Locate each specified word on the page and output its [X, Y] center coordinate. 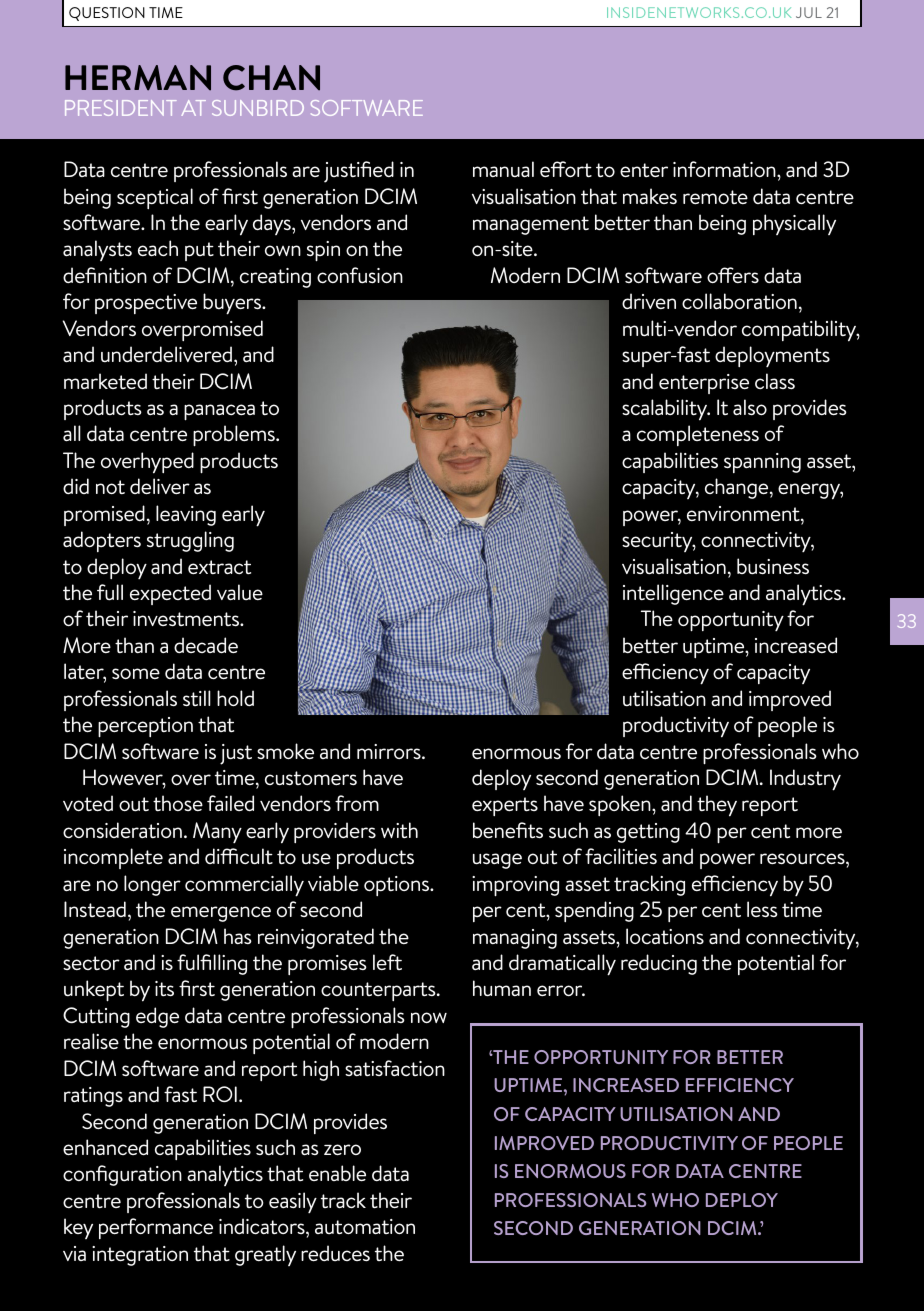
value [240, 592]
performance [156, 1228]
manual [503, 169]
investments [187, 618]
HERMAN [138, 78]
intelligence [673, 594]
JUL [809, 12]
